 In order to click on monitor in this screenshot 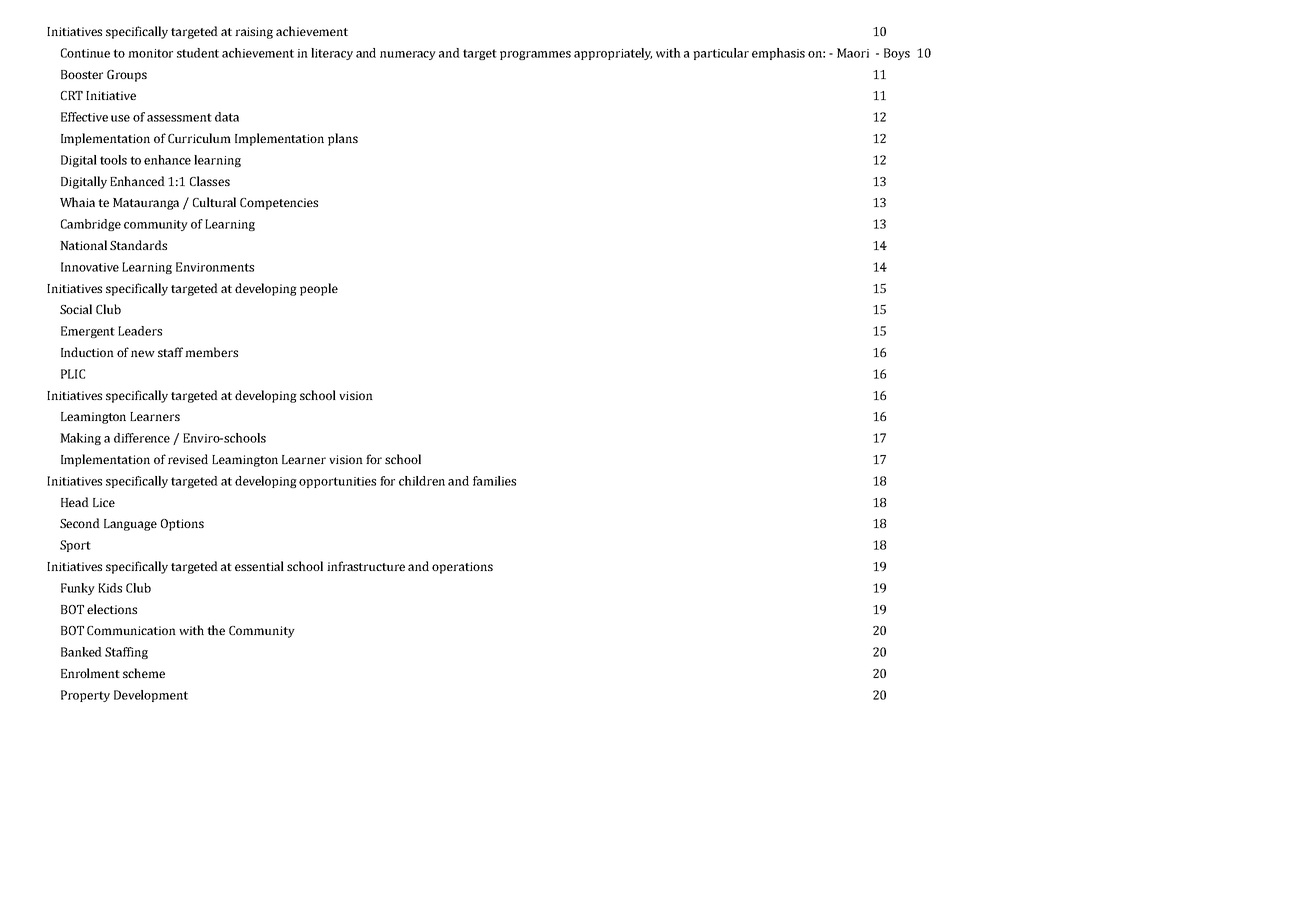, I will do `click(150, 53)`.
